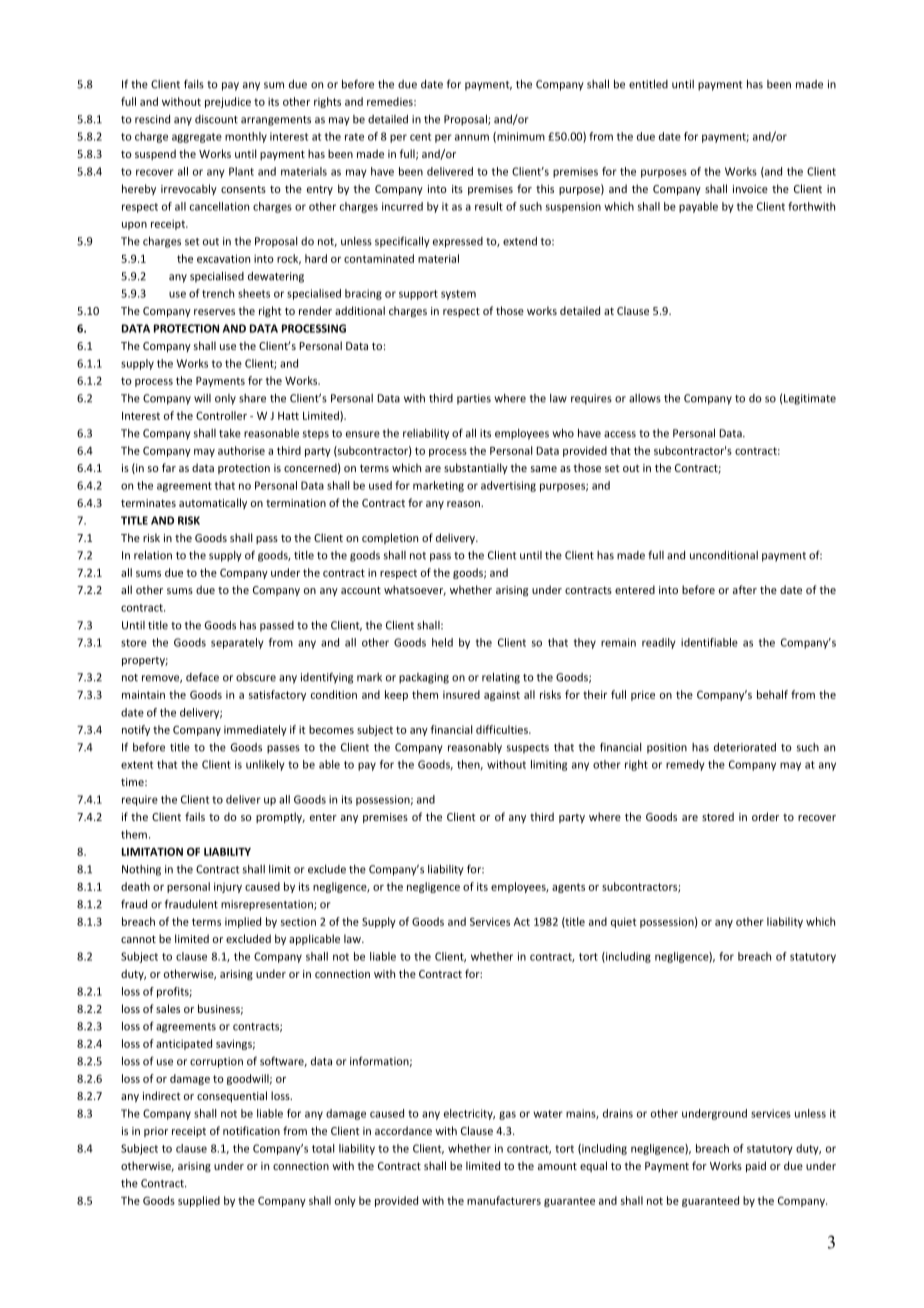 The image size is (924, 1308). Describe the element at coordinates (756, 1166) in the document. I see `paid` at that location.
